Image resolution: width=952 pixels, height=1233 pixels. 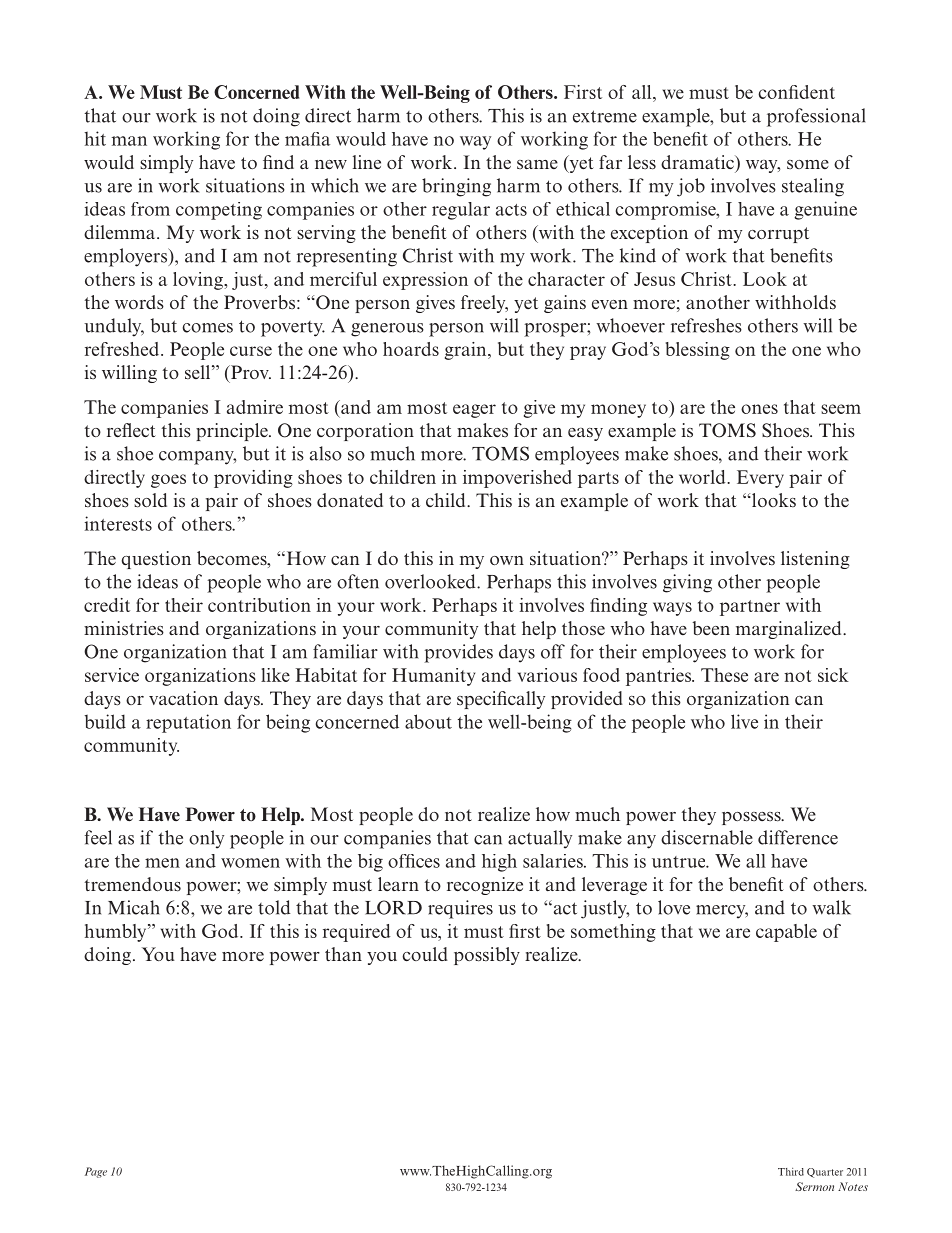 What do you see at coordinates (790, 630) in the screenshot?
I see `marginalized` at bounding box center [790, 630].
